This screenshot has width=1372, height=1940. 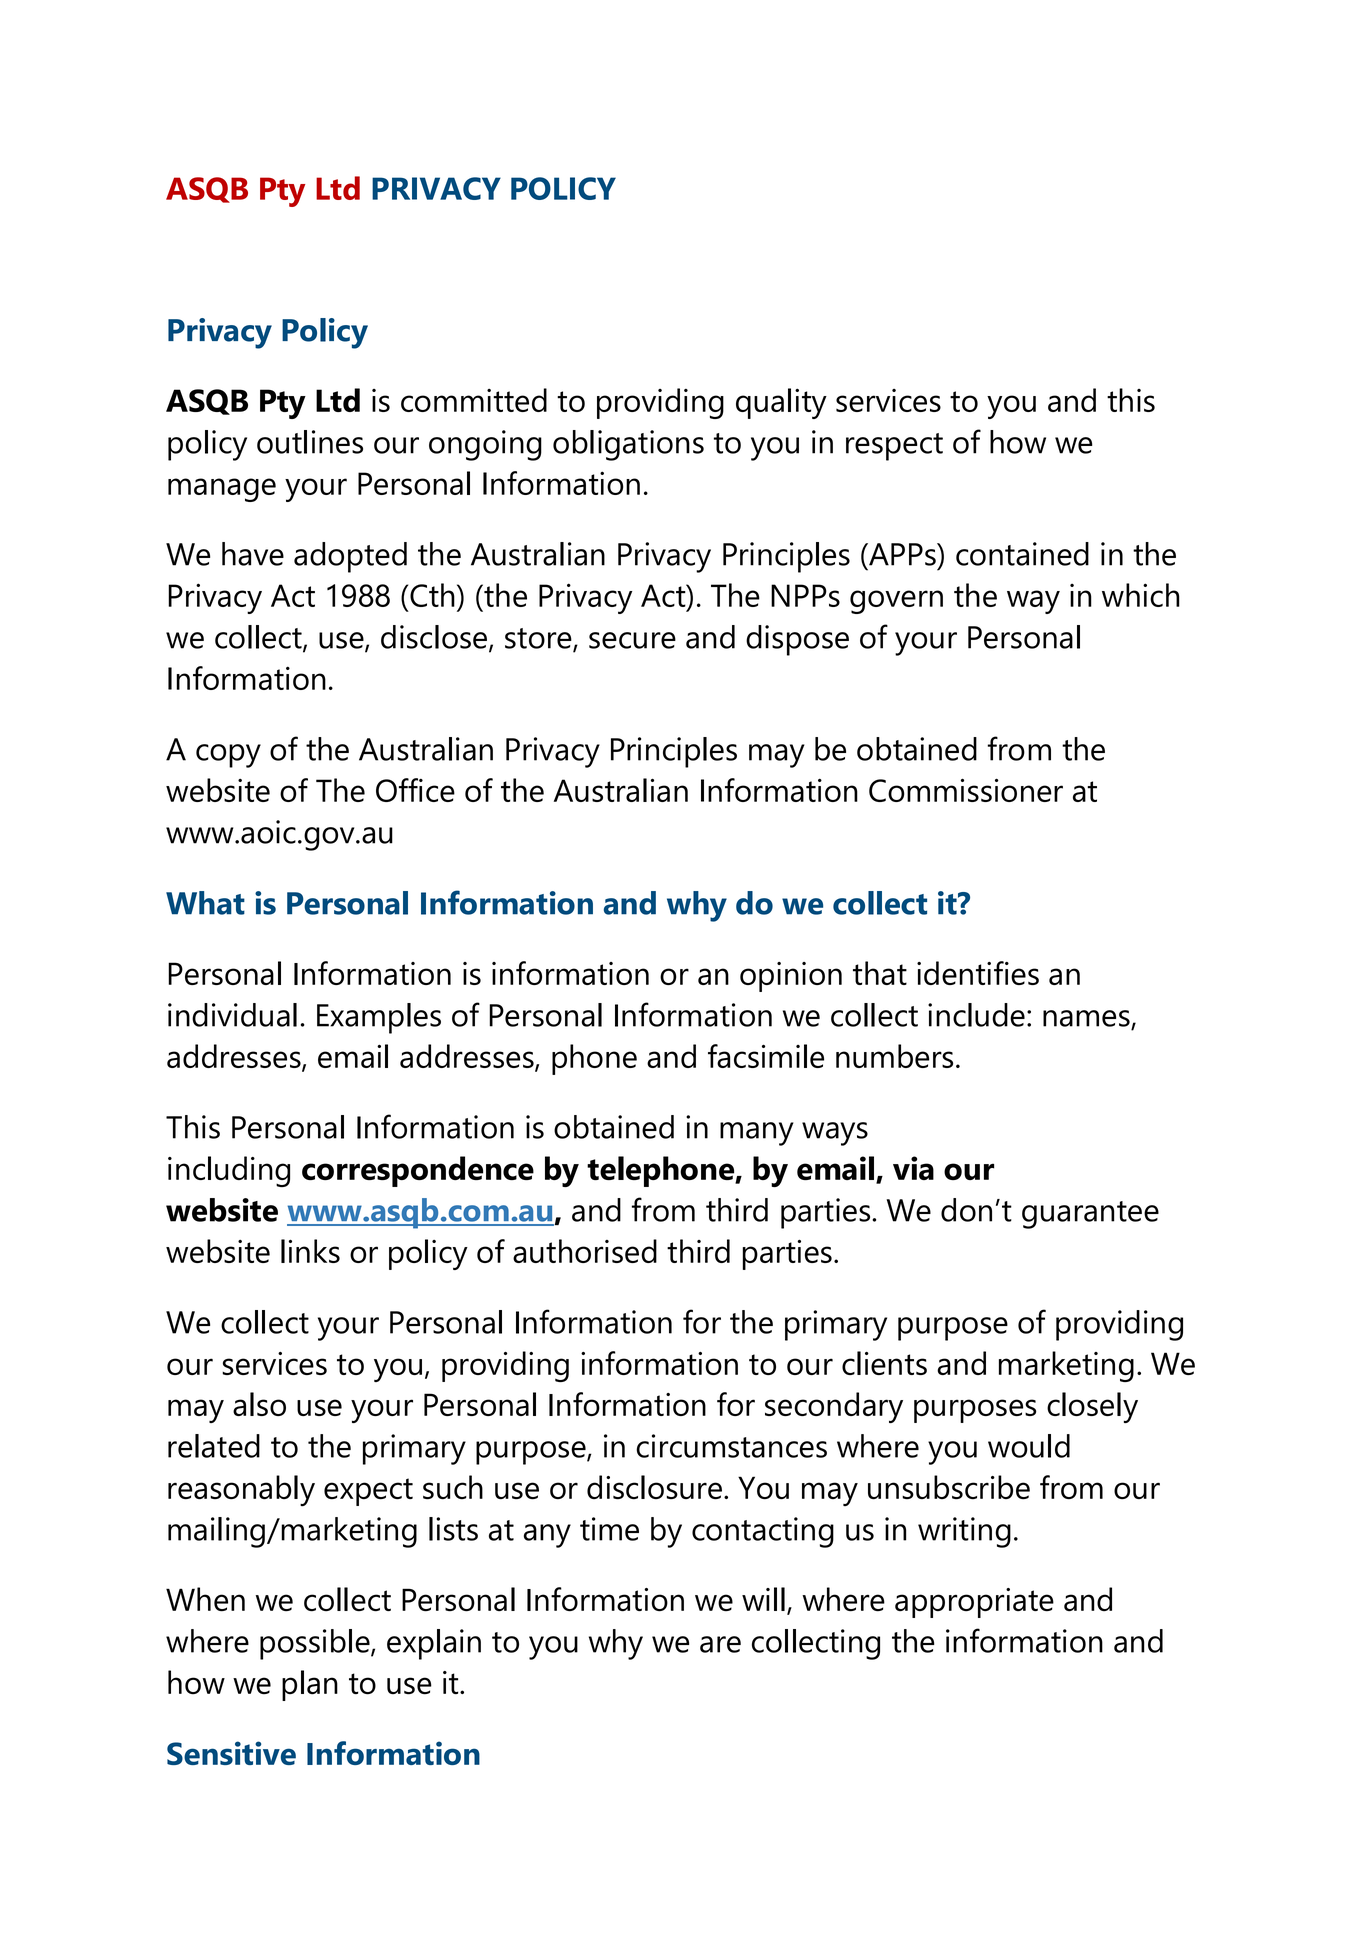 What do you see at coordinates (585, 1251) in the screenshot?
I see `authorised` at bounding box center [585, 1251].
